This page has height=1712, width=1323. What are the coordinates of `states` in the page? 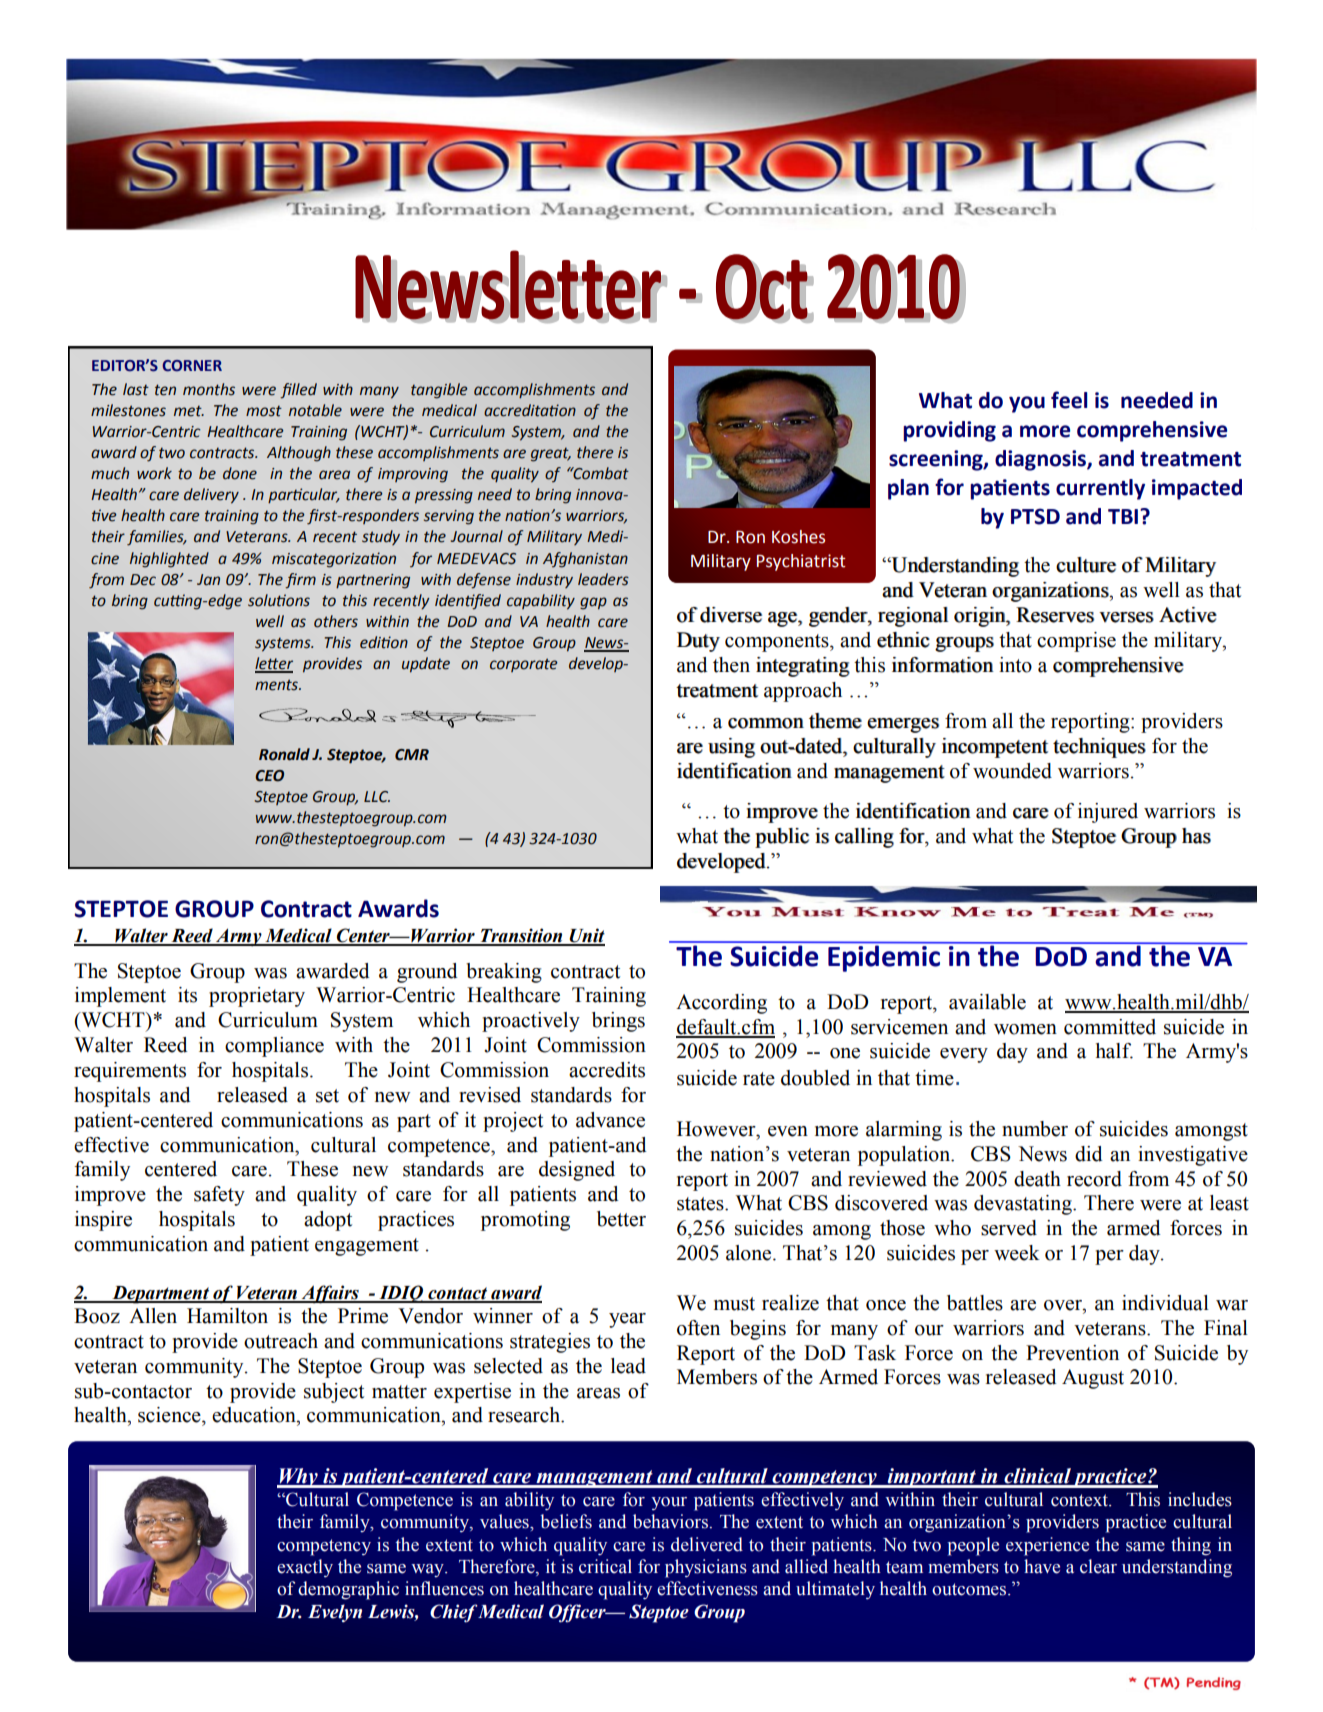 It's located at (701, 1204).
